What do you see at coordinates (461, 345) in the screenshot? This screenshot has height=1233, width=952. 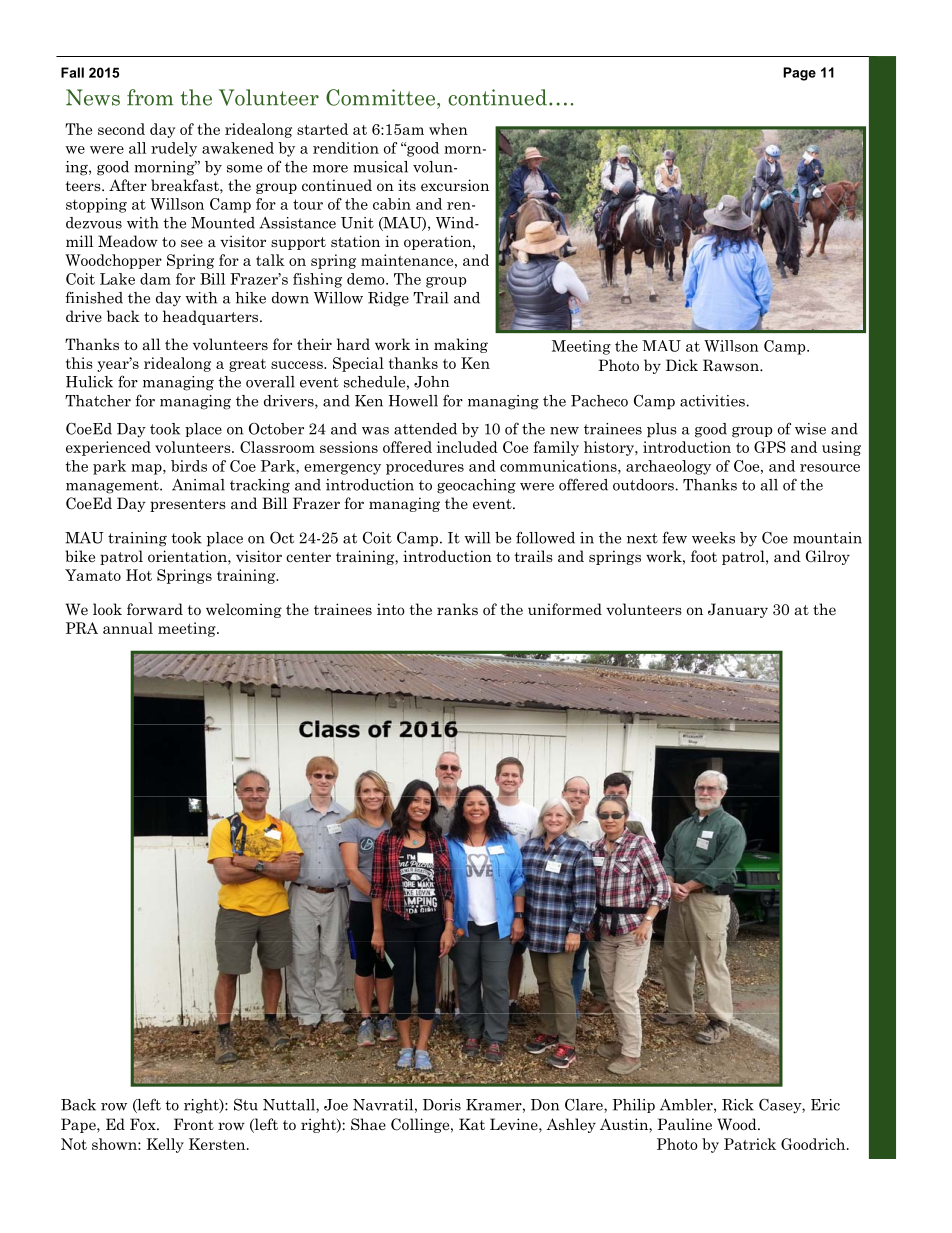 I see `making` at bounding box center [461, 345].
